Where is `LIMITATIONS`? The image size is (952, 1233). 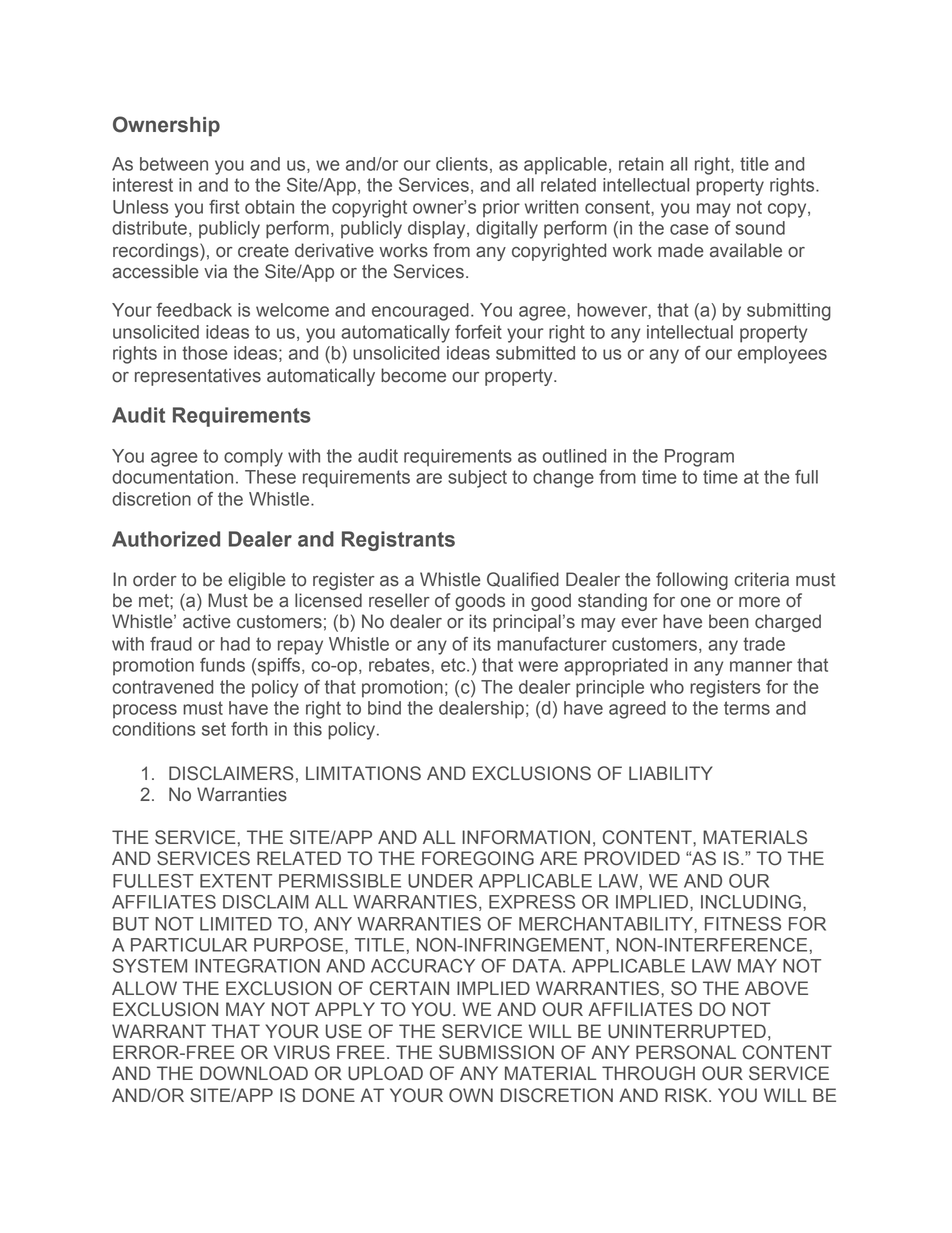 LIMITATIONS is located at coordinates (363, 773).
